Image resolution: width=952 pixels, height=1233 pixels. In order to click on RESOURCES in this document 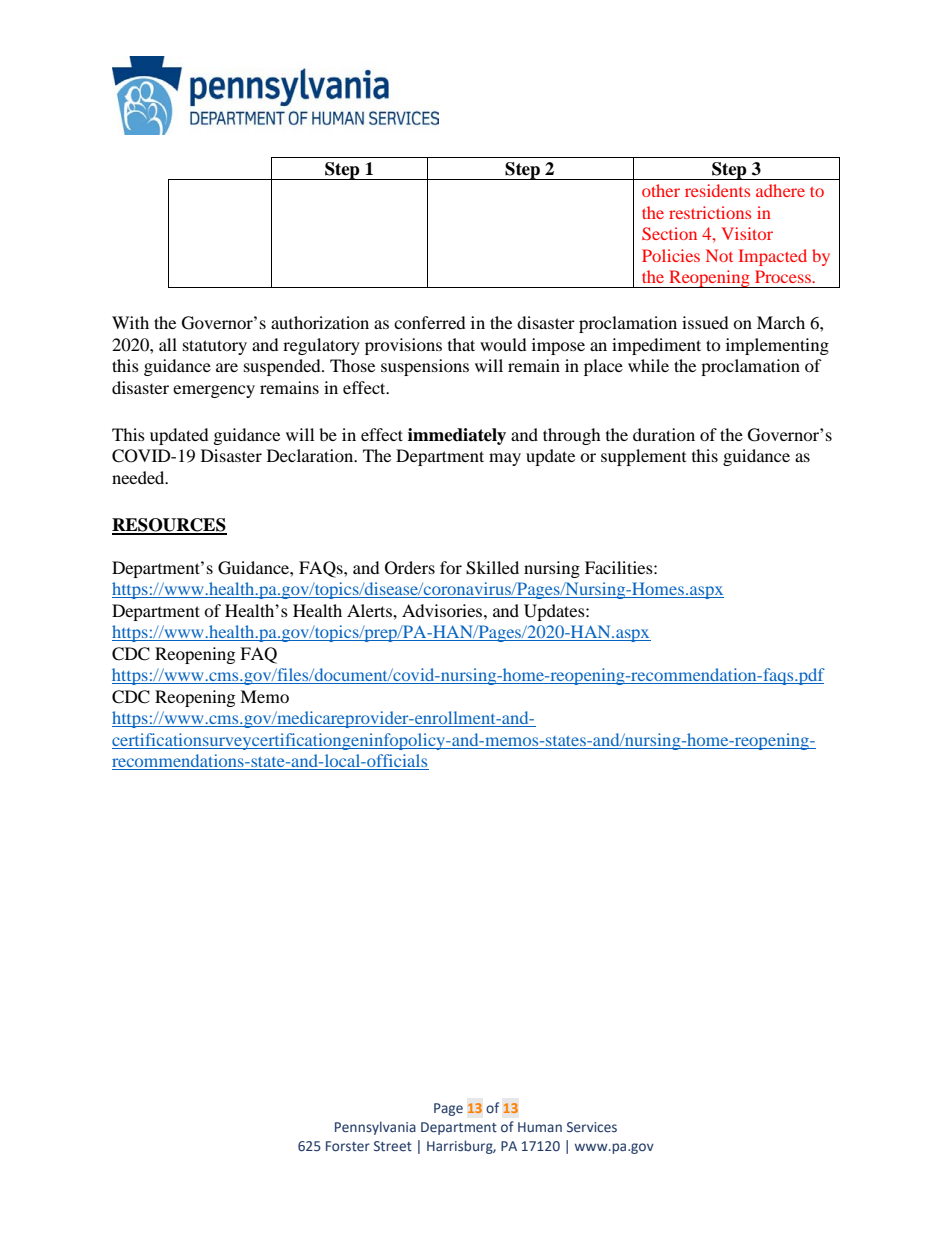, I will do `click(169, 526)`.
